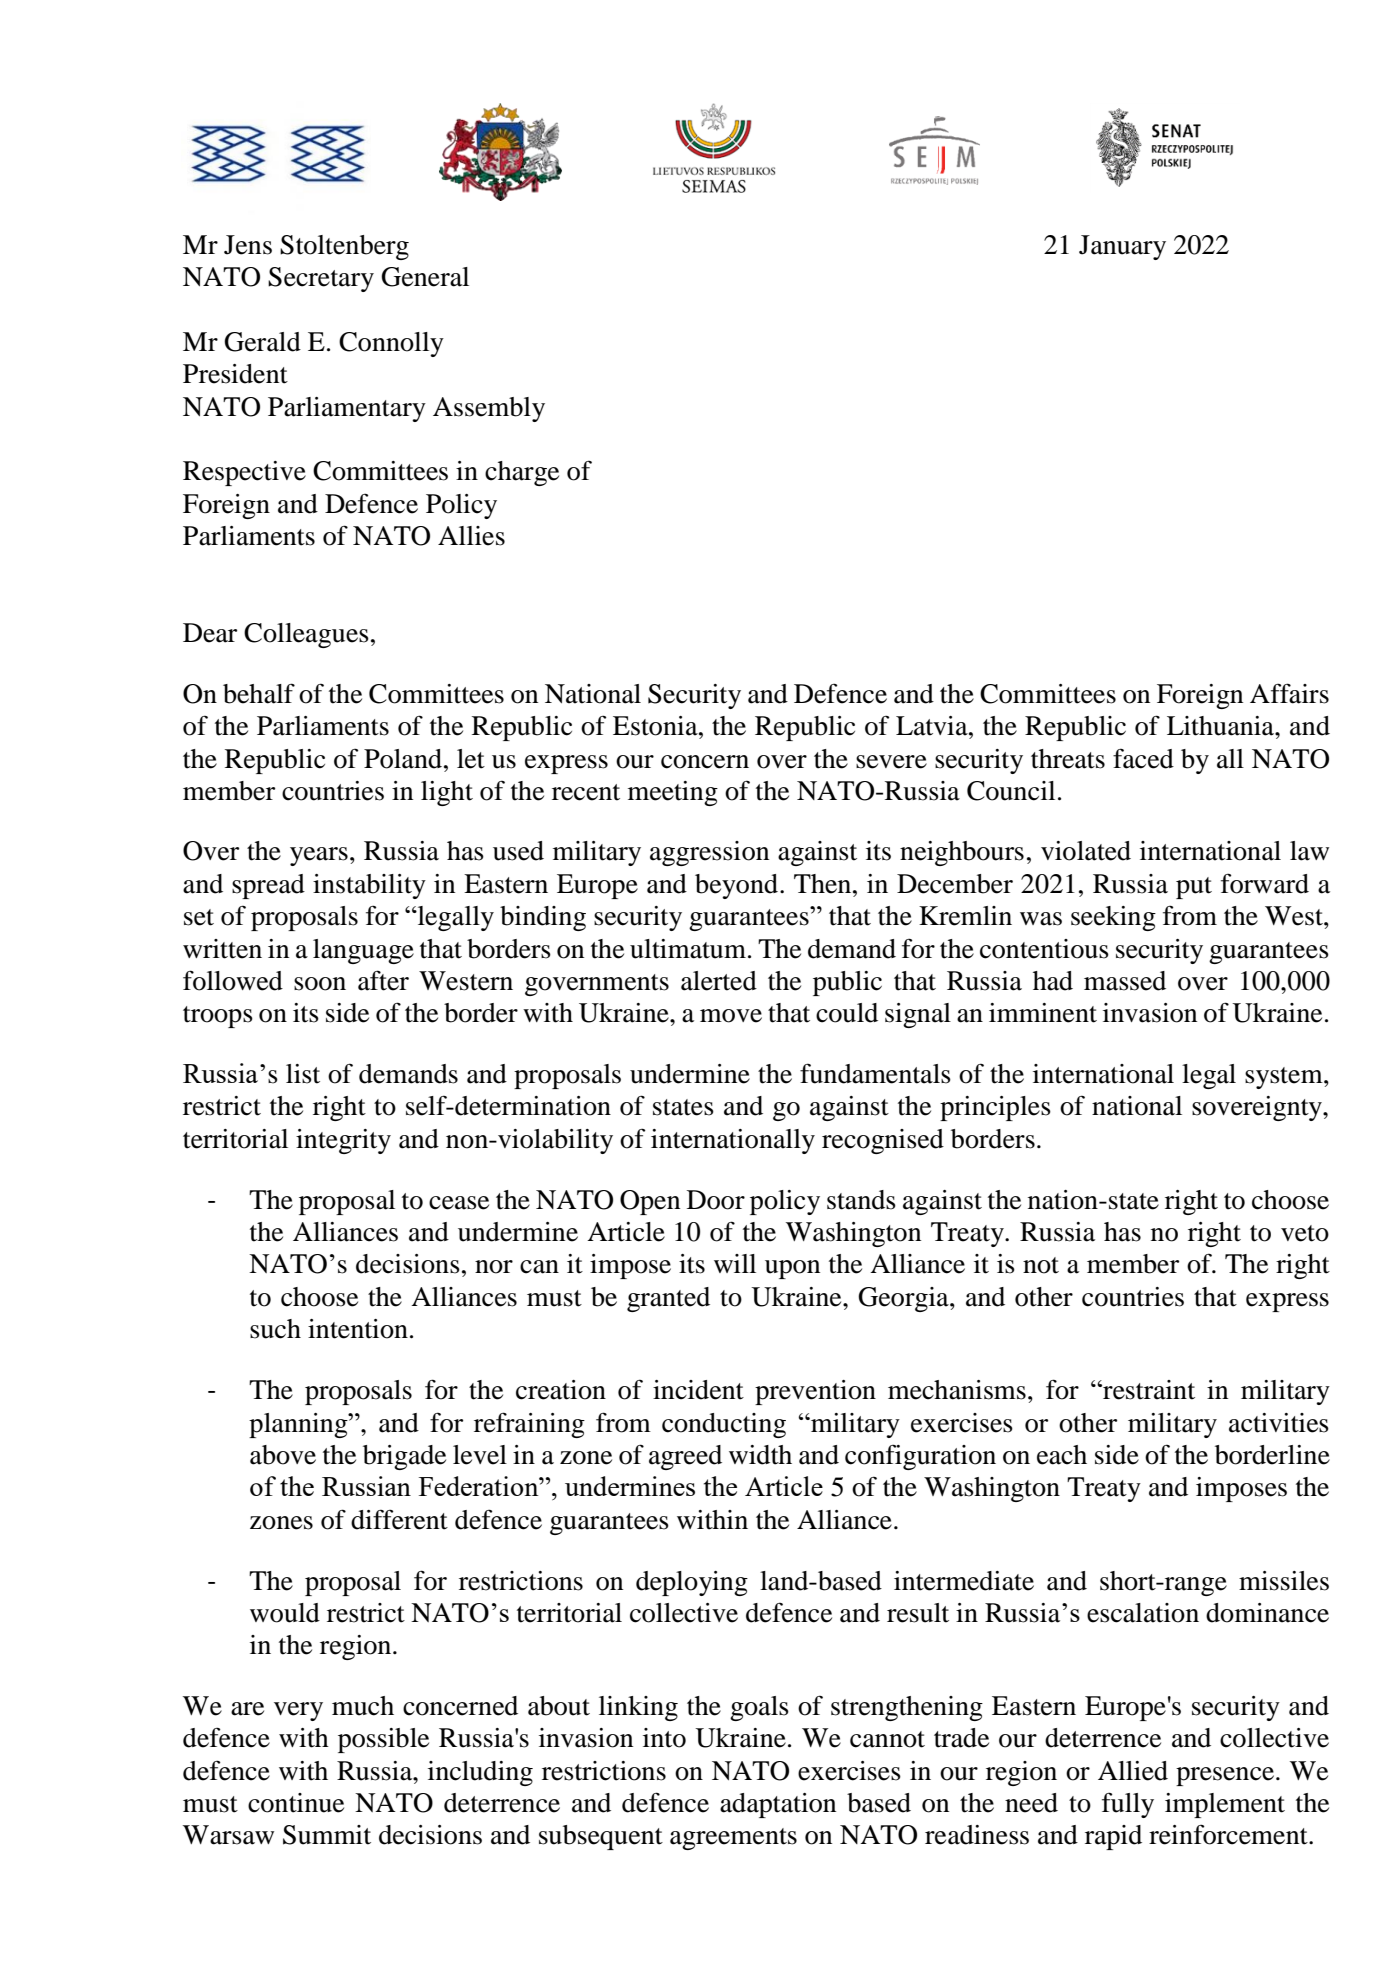 The height and width of the screenshot is (1974, 1396). What do you see at coordinates (489, 409) in the screenshot?
I see `Assembly` at bounding box center [489, 409].
